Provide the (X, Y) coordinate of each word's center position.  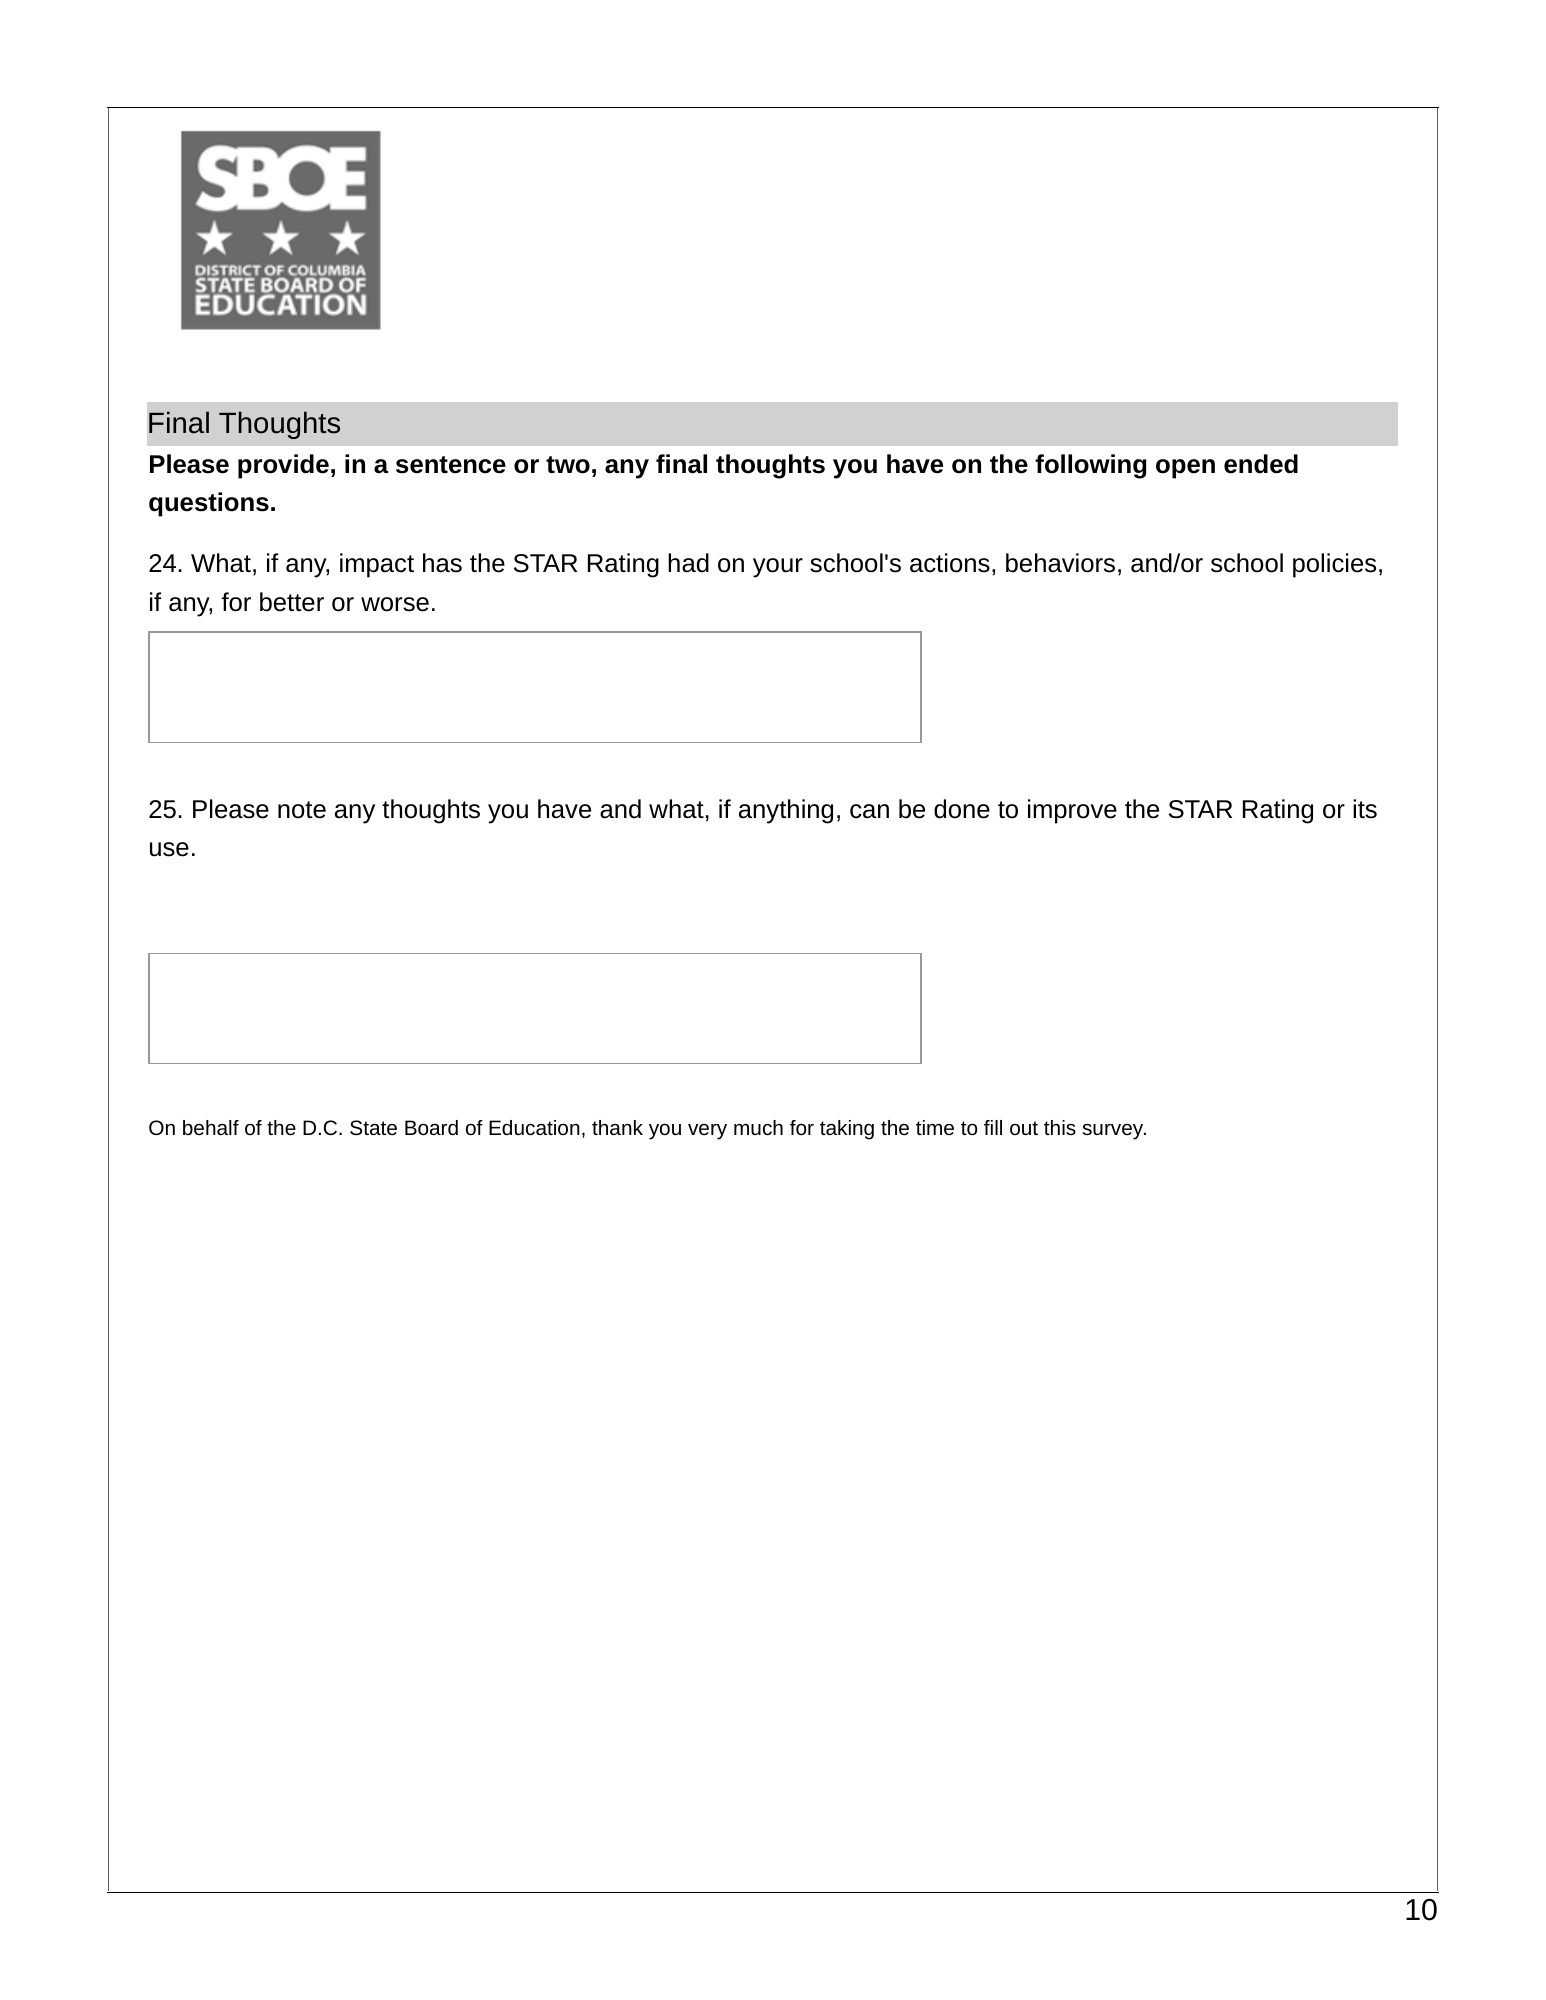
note (302, 810)
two (568, 465)
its (1365, 809)
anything (786, 811)
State (373, 1127)
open (1185, 469)
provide (283, 466)
